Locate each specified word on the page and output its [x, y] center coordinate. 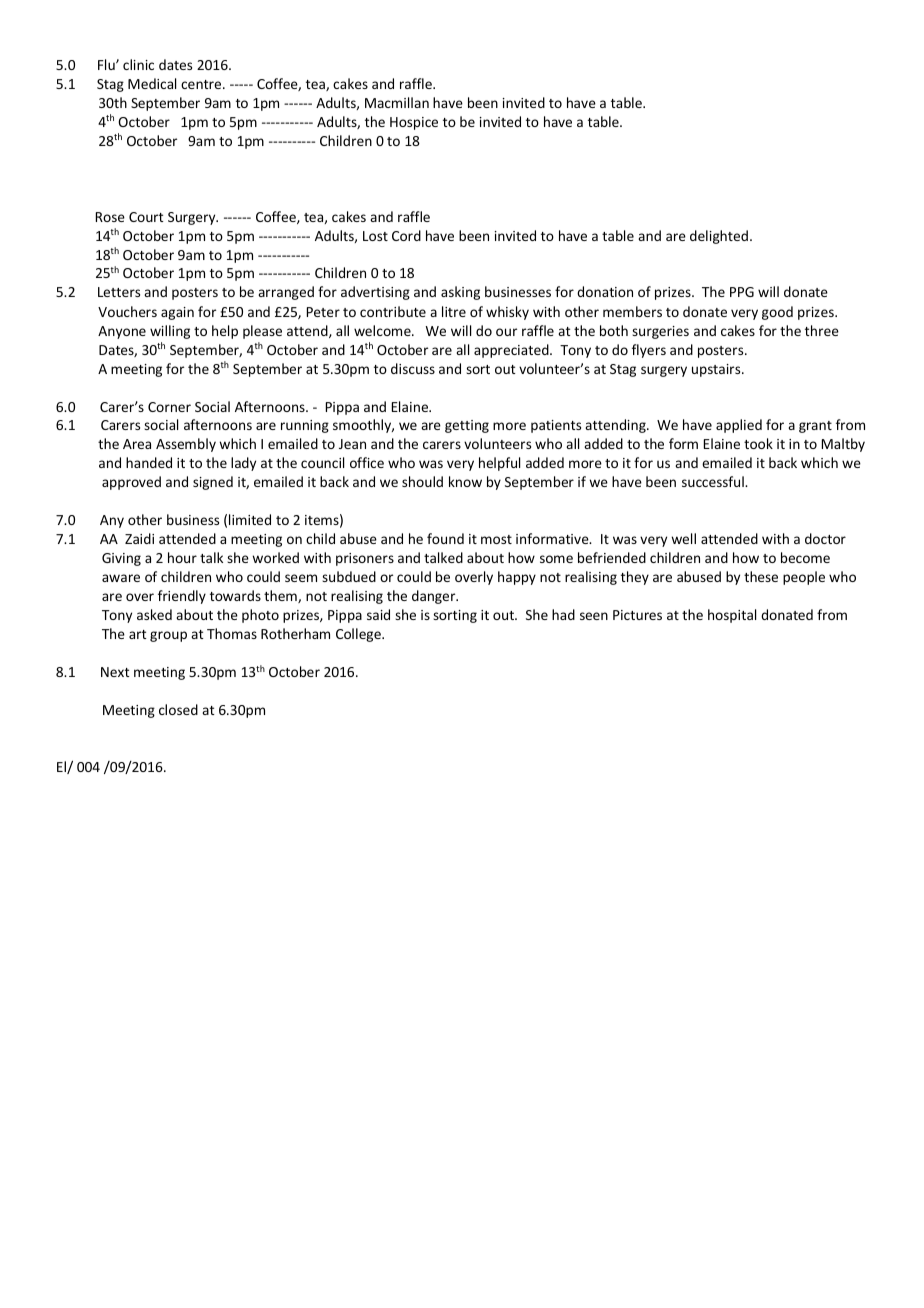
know [465, 481]
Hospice [414, 123]
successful [714, 481]
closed [178, 709]
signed [213, 483]
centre [202, 84]
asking [460, 293]
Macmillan [397, 102]
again [177, 313]
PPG [742, 292]
